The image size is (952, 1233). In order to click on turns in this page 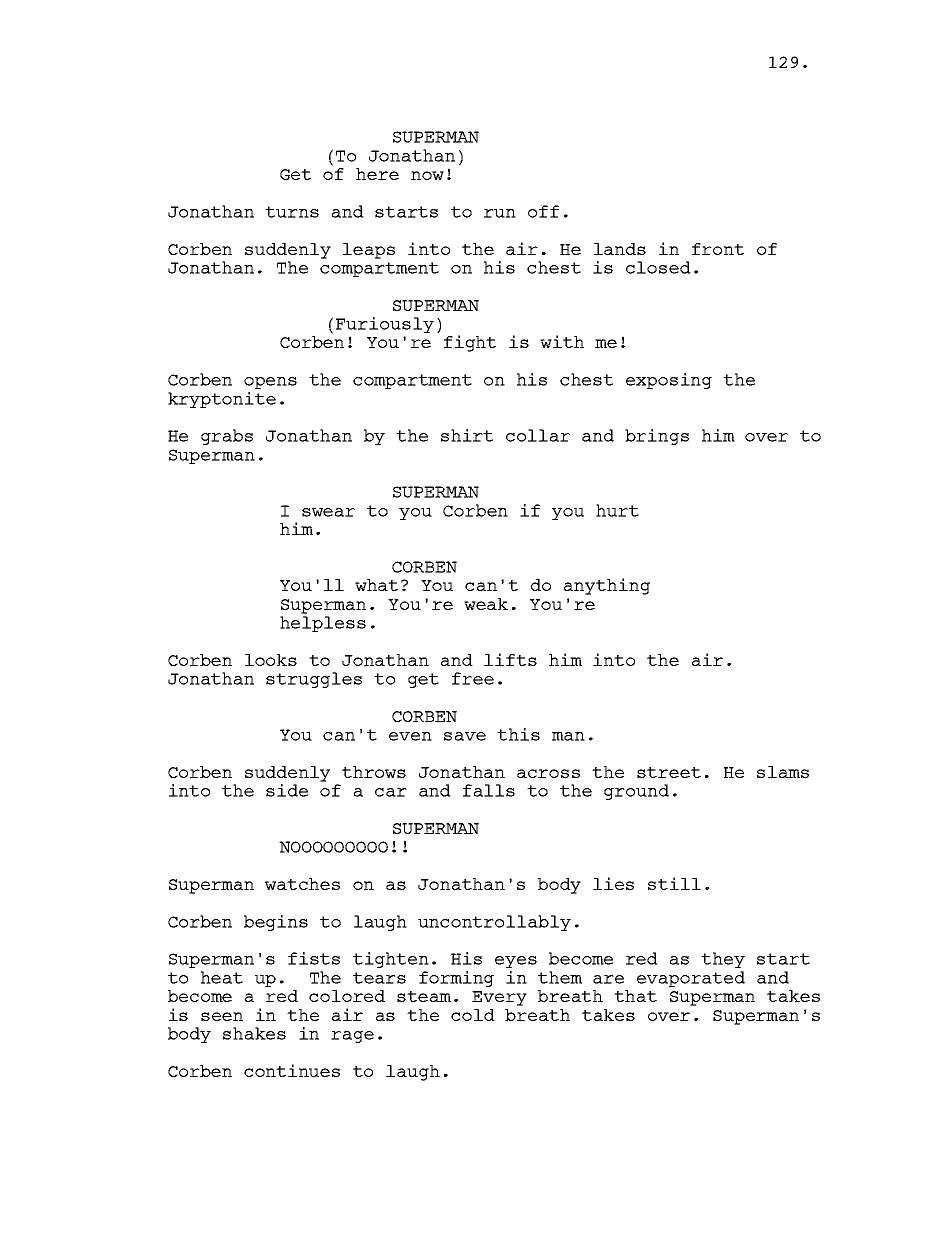, I will do `click(292, 212)`.
